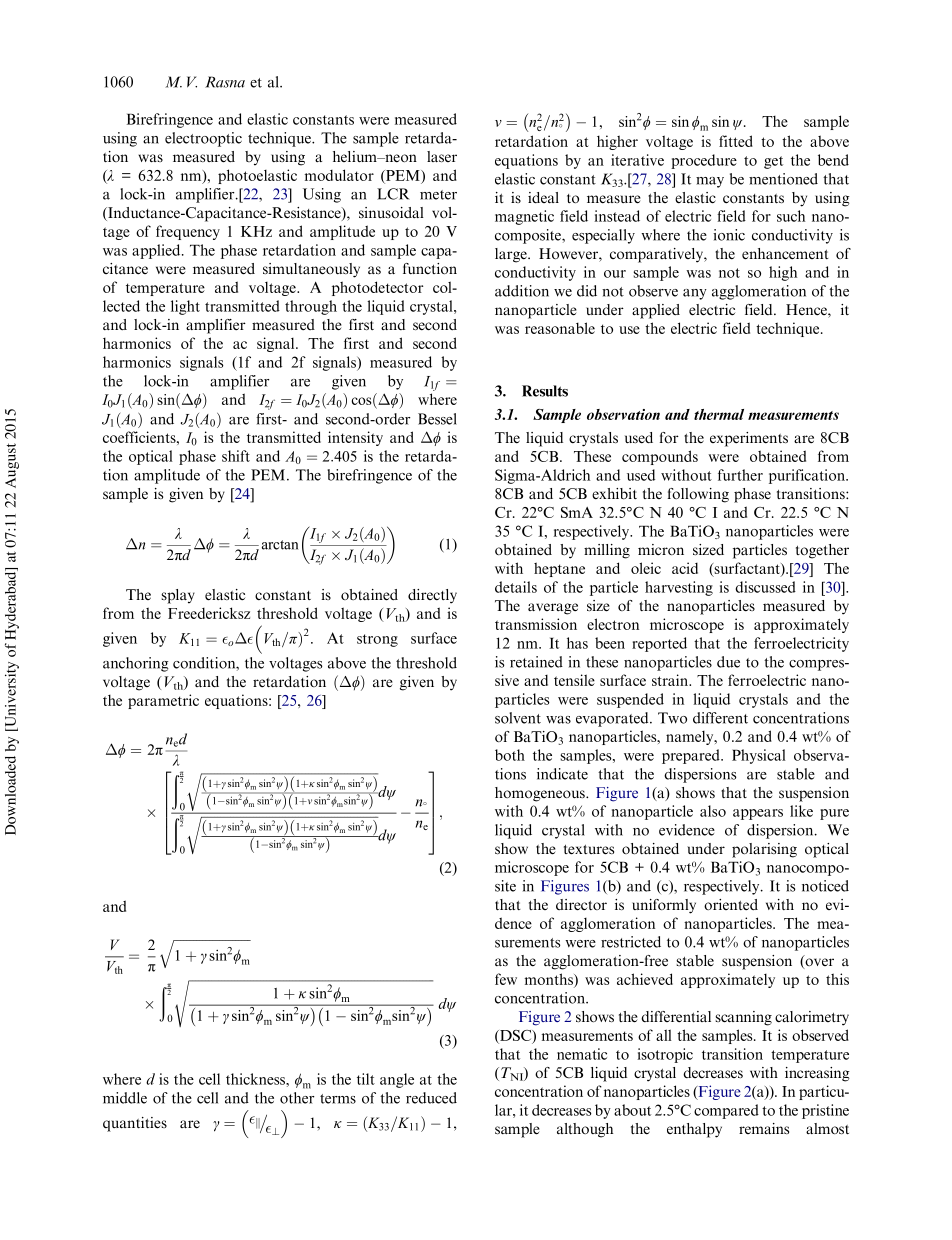 This screenshot has width=952, height=1240. I want to click on laser, so click(442, 156).
